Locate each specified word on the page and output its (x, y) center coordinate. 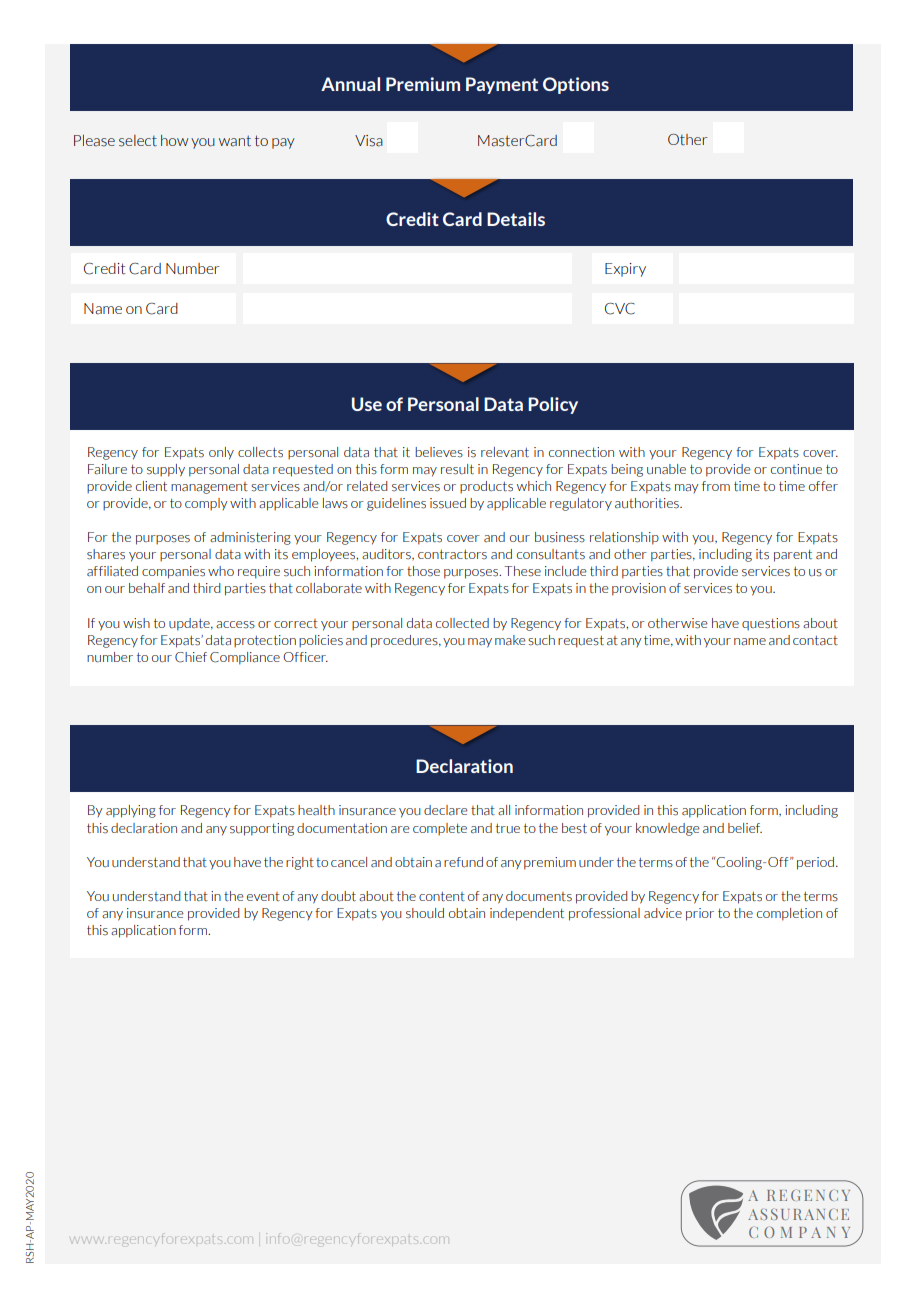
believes (439, 452)
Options (576, 85)
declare (446, 810)
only (221, 453)
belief (745, 828)
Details (516, 219)
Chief (191, 657)
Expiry (625, 270)
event (263, 896)
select (138, 141)
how (174, 140)
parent (793, 555)
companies (173, 572)
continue (796, 469)
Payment (502, 85)
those (423, 571)
